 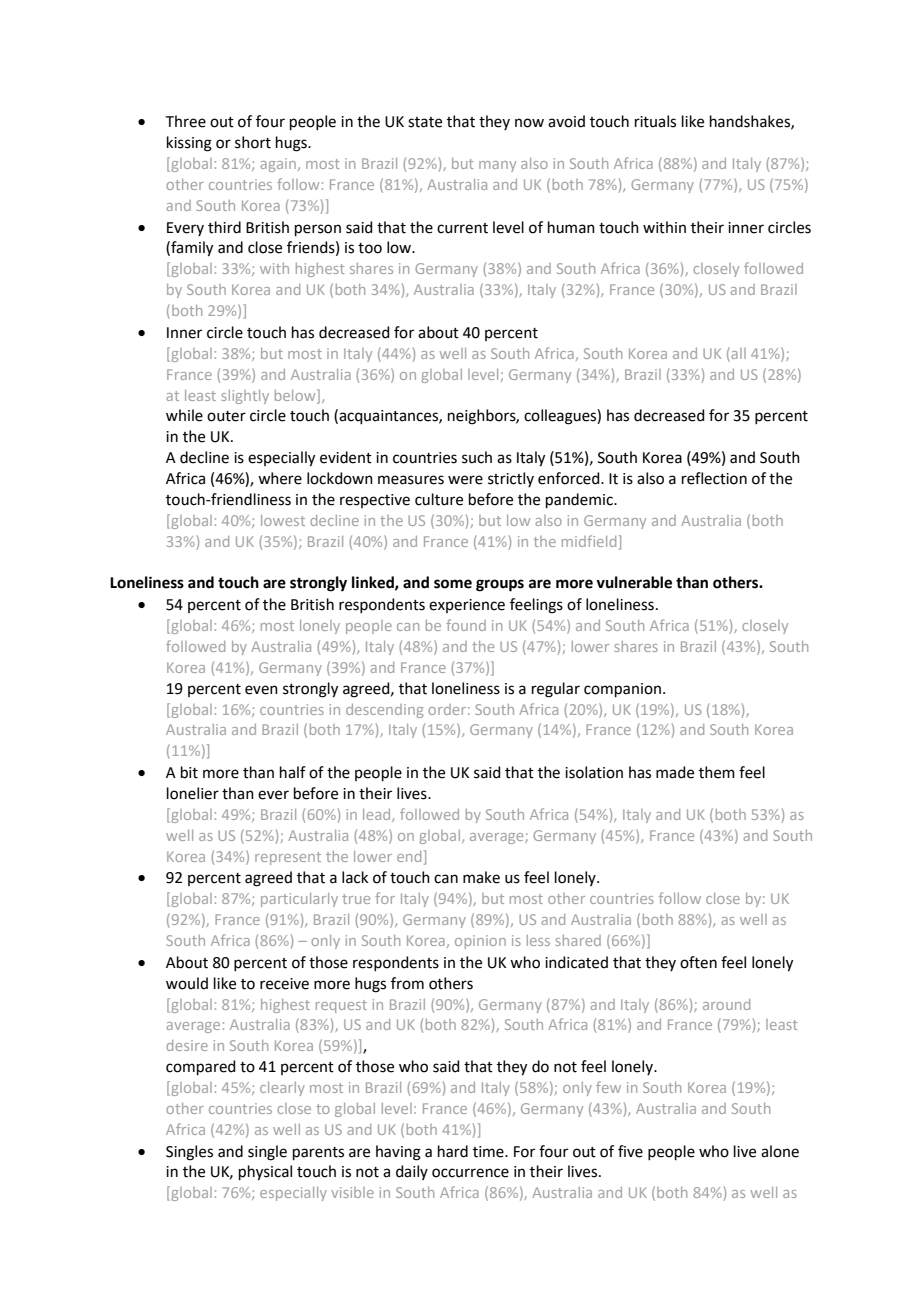 What do you see at coordinates (698, 962) in the screenshot?
I see `often` at bounding box center [698, 962].
